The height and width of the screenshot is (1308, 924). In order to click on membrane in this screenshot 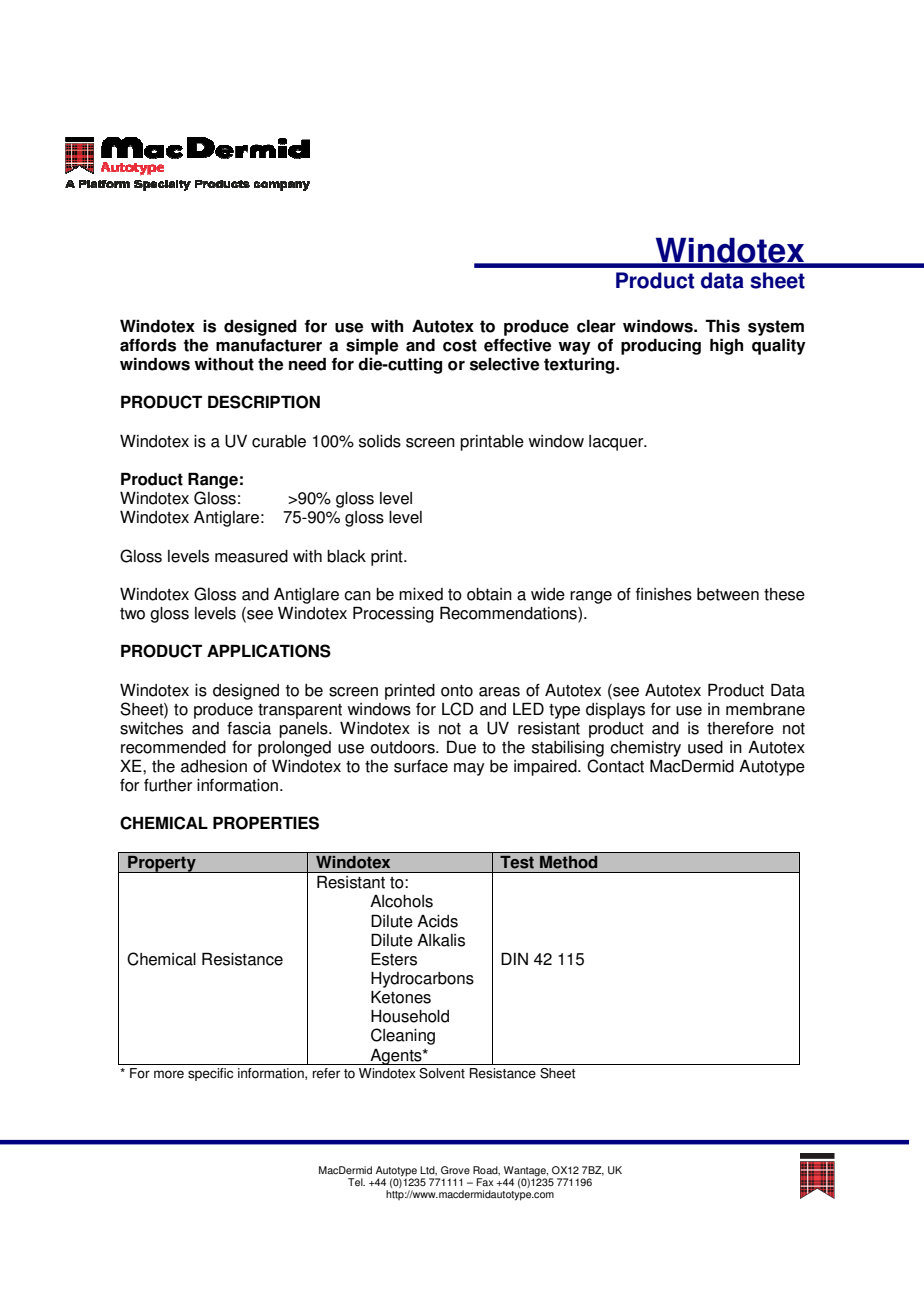, I will do `click(765, 709)`.
